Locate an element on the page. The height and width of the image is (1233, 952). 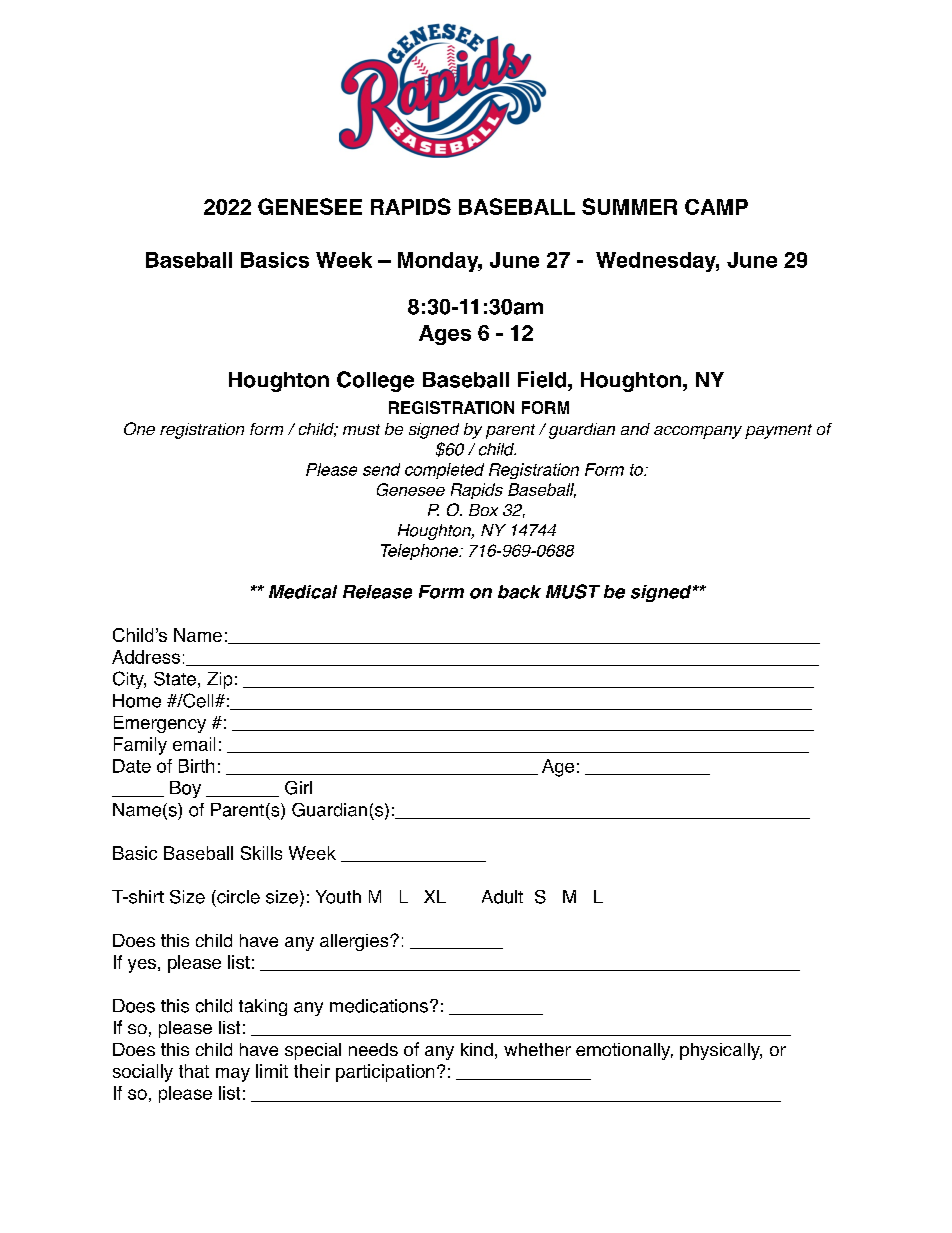
CAMP is located at coordinates (716, 207).
